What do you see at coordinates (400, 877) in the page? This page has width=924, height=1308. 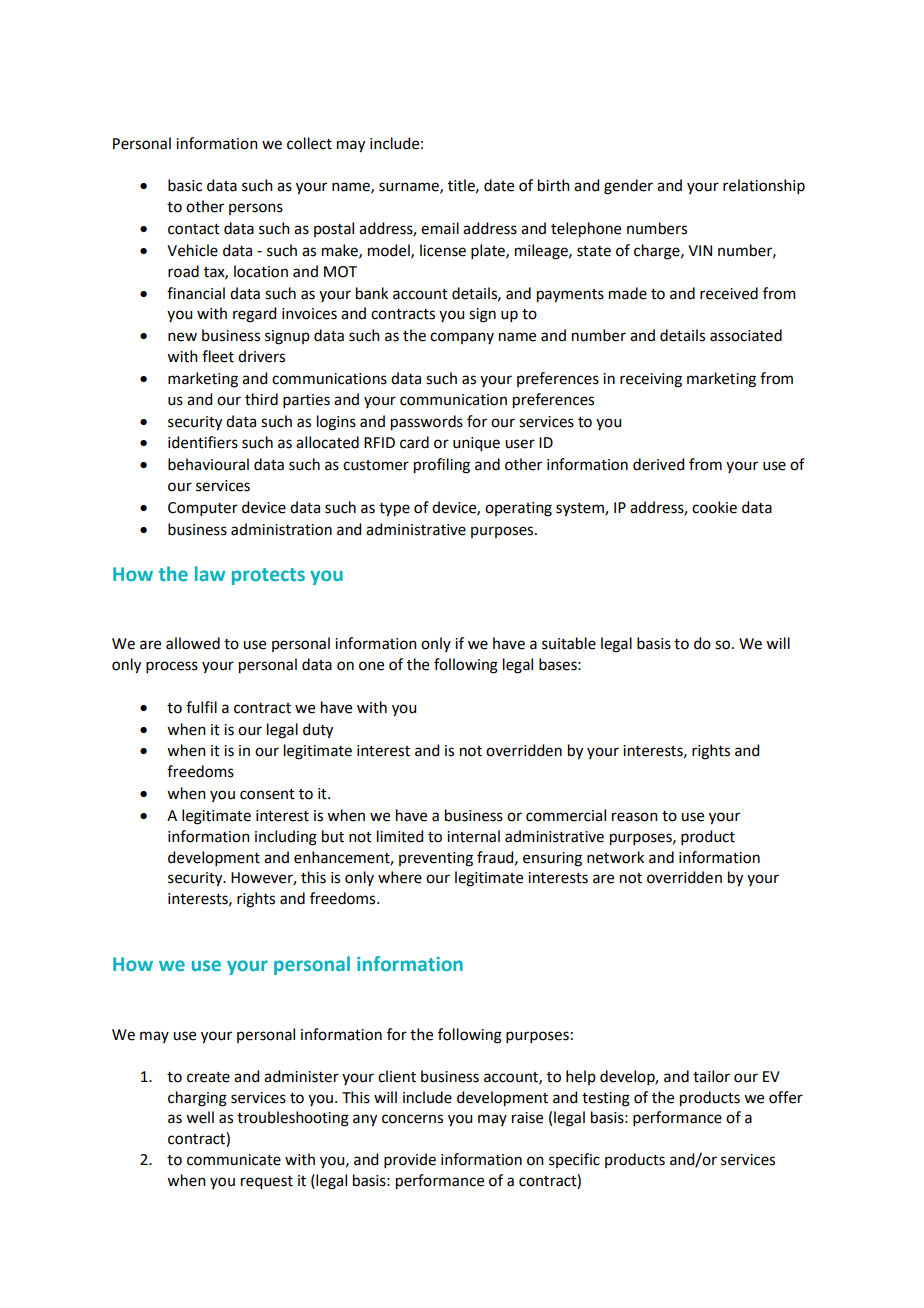 I see `where` at bounding box center [400, 877].
